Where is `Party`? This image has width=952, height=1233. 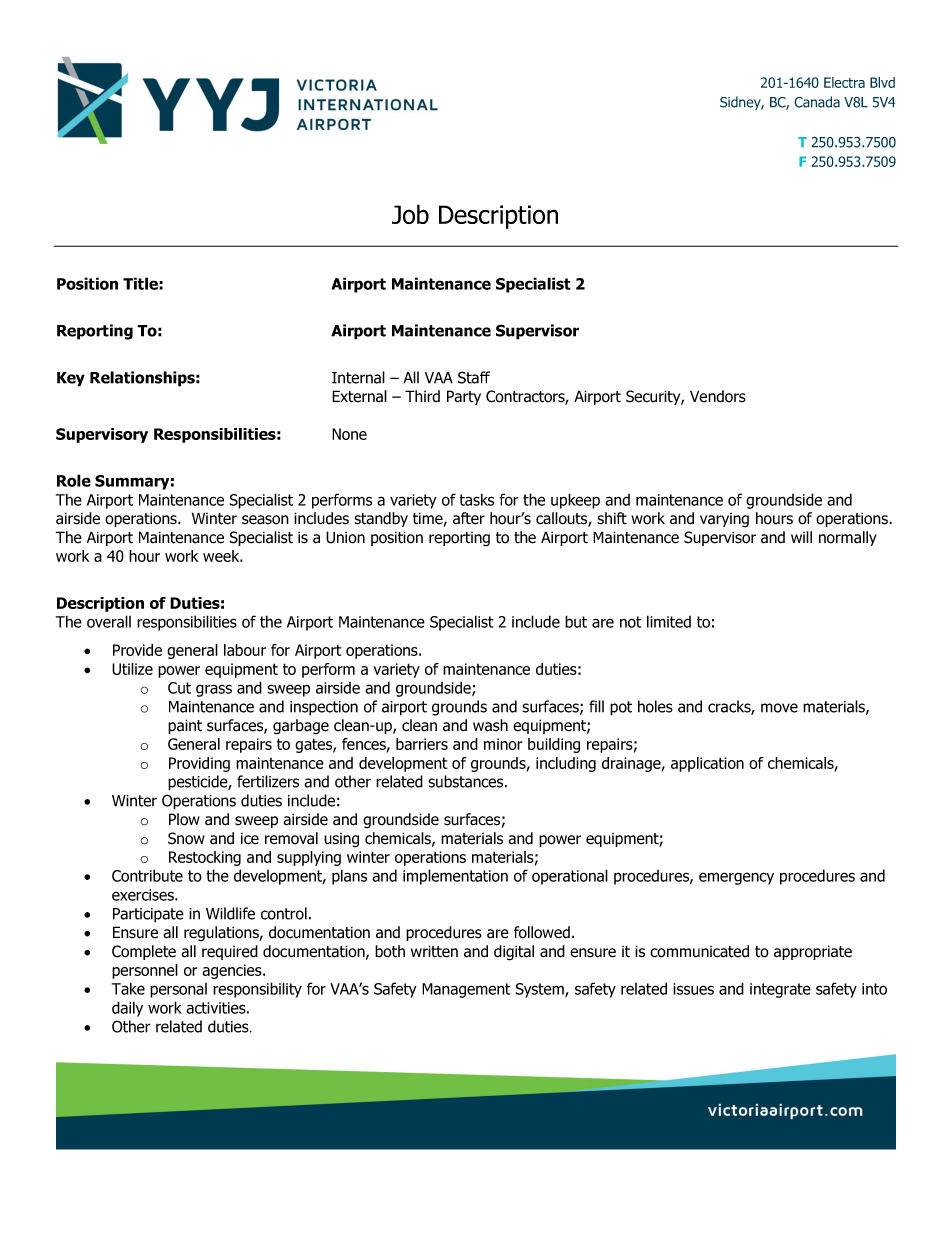
Party is located at coordinates (464, 397).
